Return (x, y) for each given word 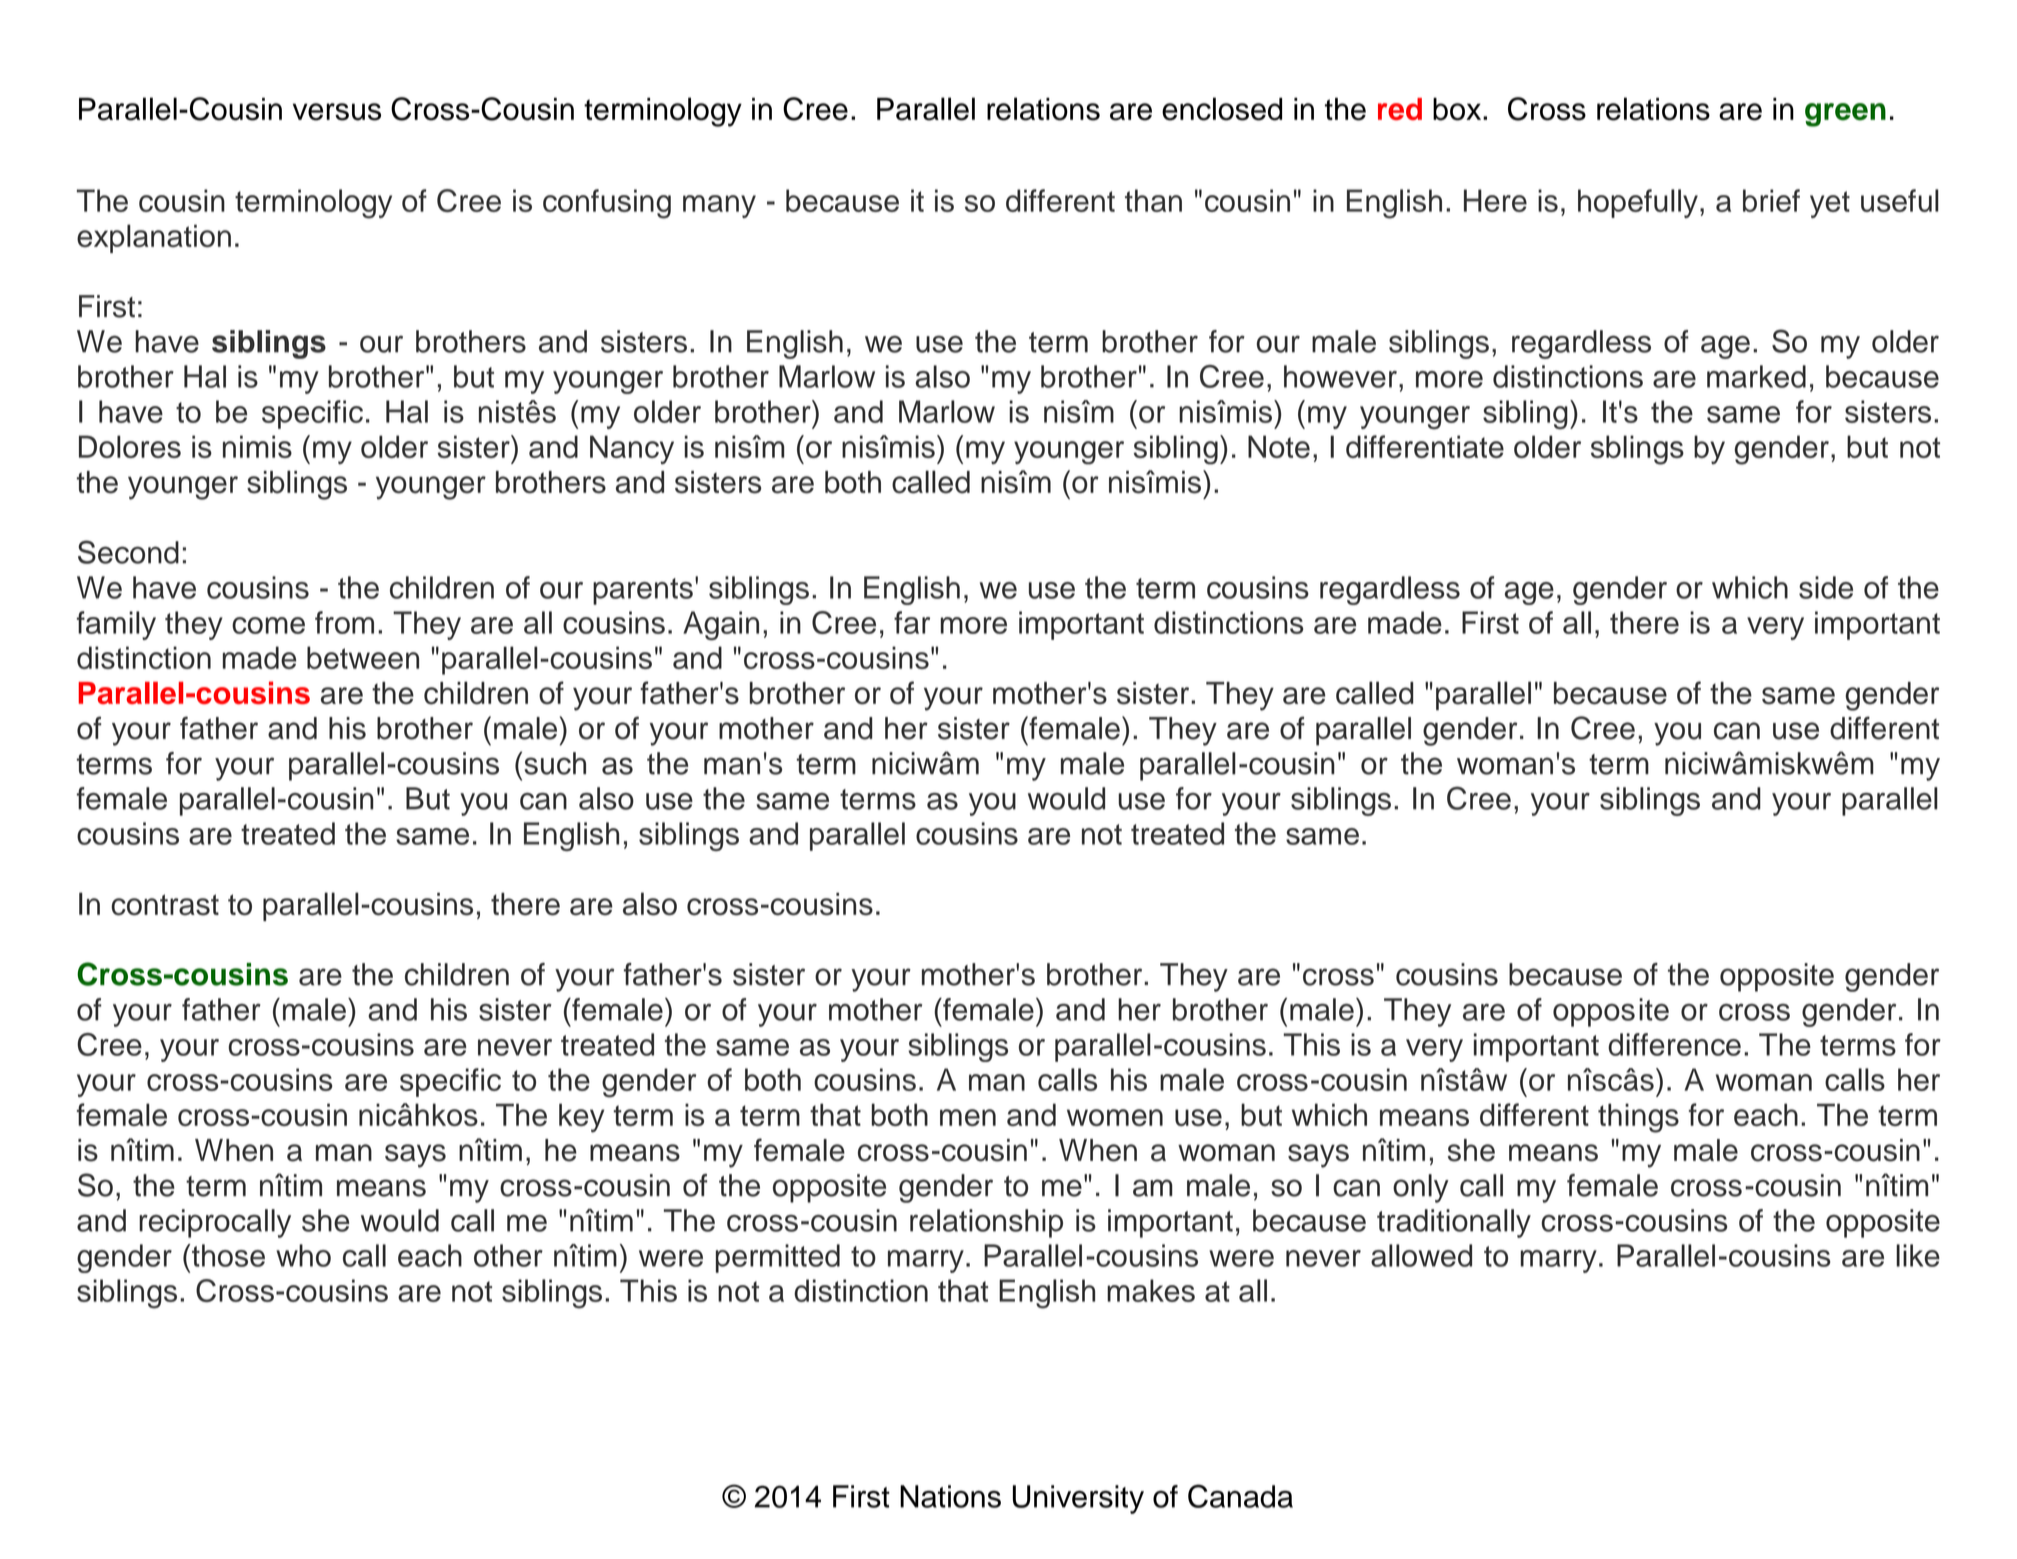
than (1153, 200)
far (912, 622)
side (1826, 587)
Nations (950, 1496)
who (303, 1255)
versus (337, 112)
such (555, 763)
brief (1771, 200)
